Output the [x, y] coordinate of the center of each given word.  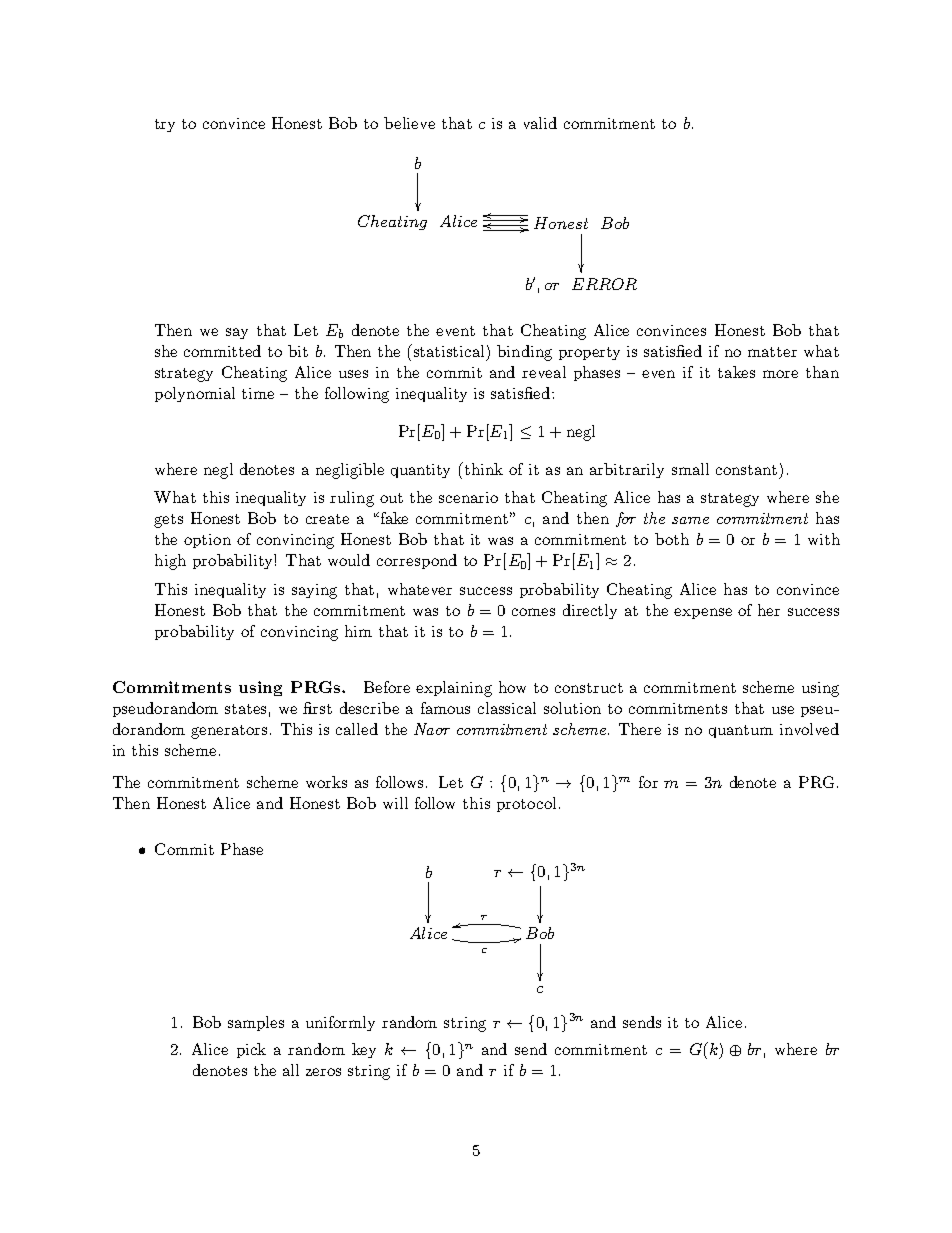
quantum [741, 731]
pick [251, 1050]
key [364, 1050]
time [258, 393]
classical [507, 708]
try [165, 125]
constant [746, 470]
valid [540, 123]
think [482, 468]
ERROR [604, 284]
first [317, 708]
